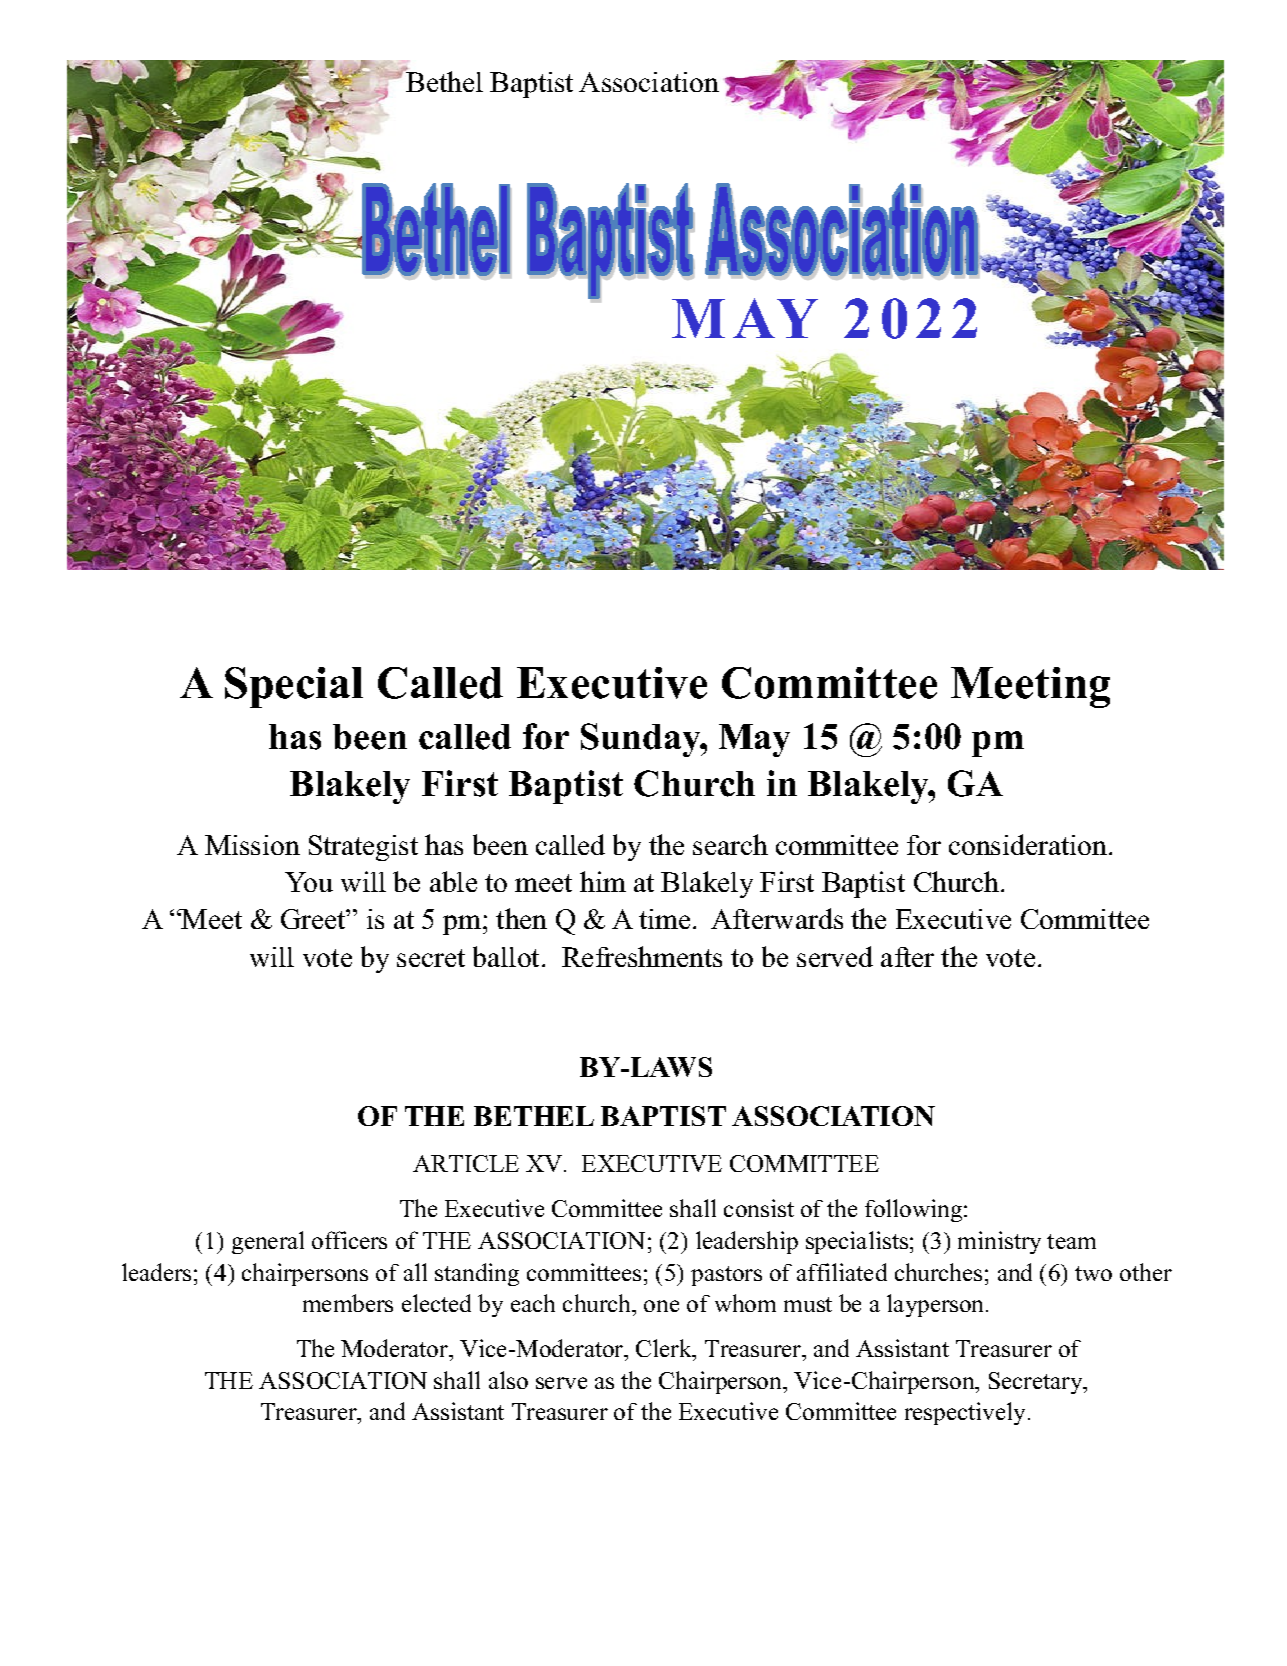 Image resolution: width=1287 pixels, height=1666 pixels. Describe the element at coordinates (508, 1380) in the screenshot. I see `also` at that location.
